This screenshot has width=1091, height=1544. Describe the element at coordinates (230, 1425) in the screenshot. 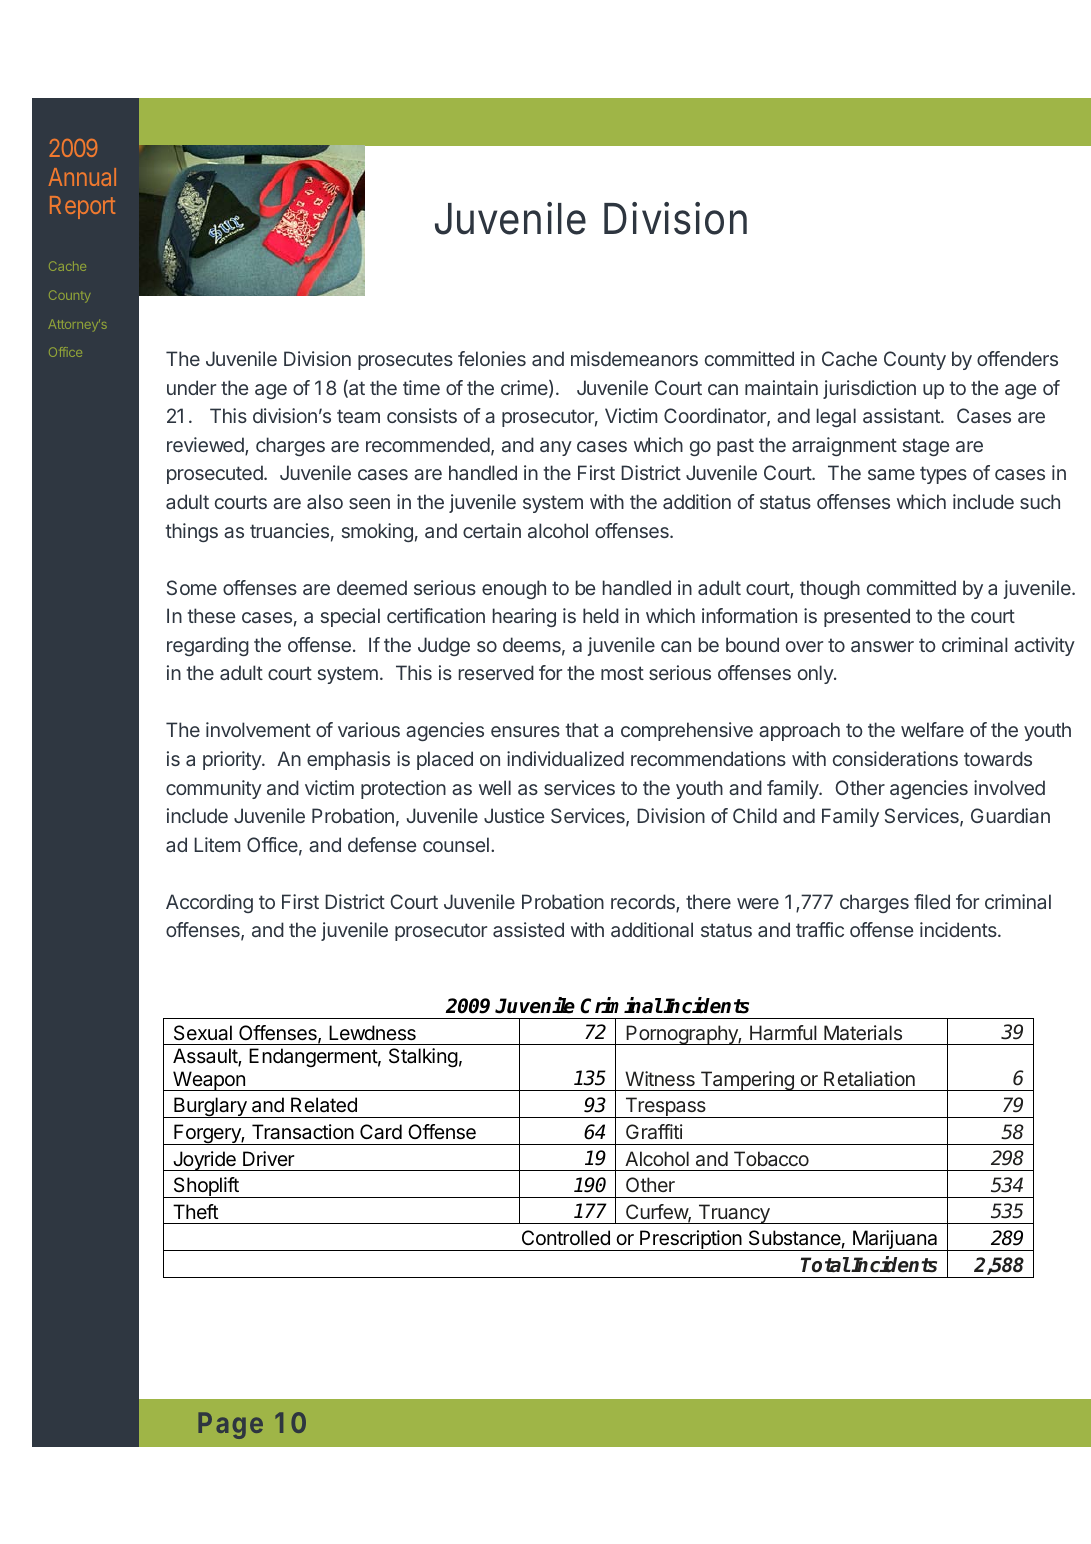

I see `Page` at that location.
